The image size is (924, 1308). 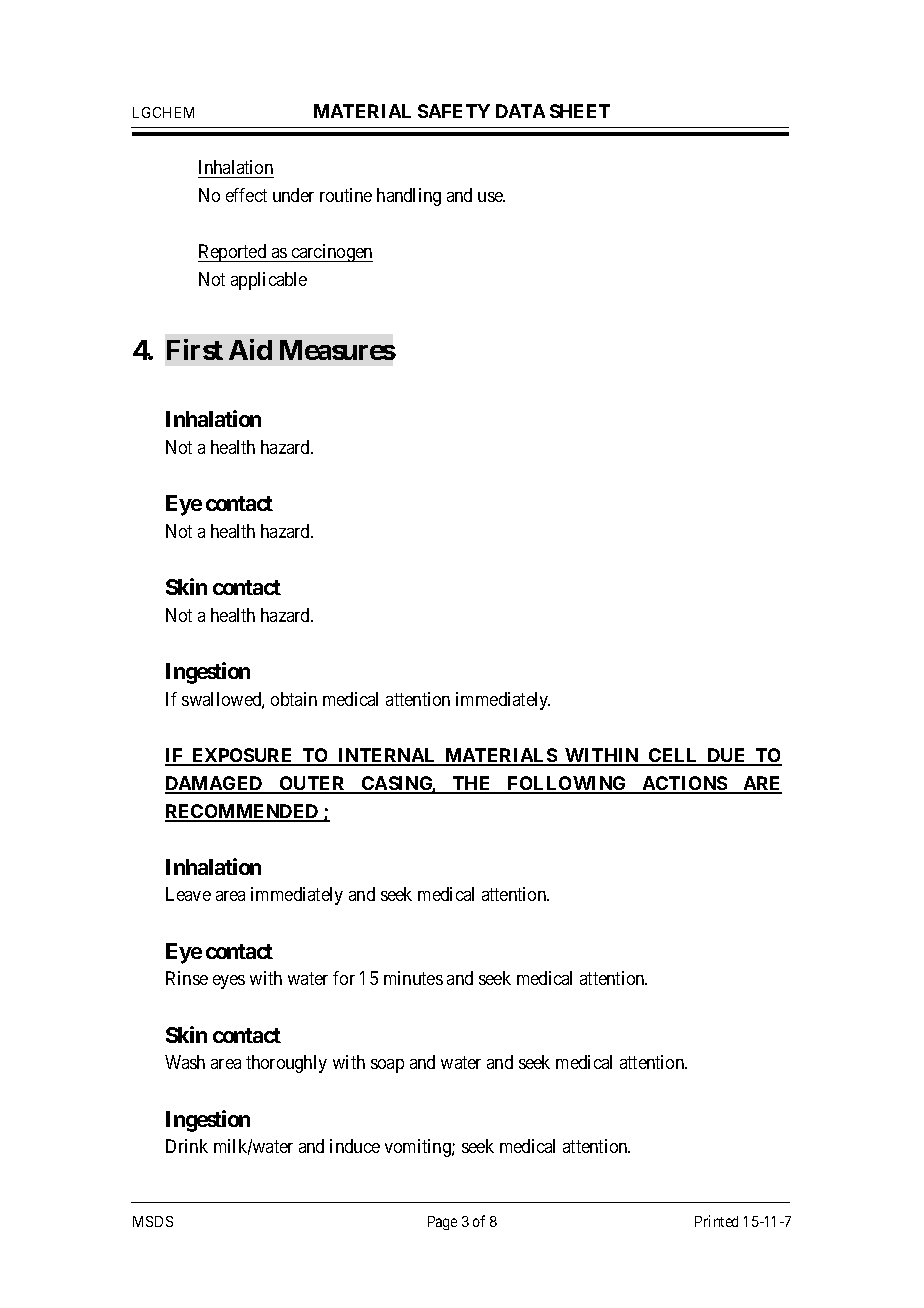 I want to click on Printed, so click(x=716, y=1221).
